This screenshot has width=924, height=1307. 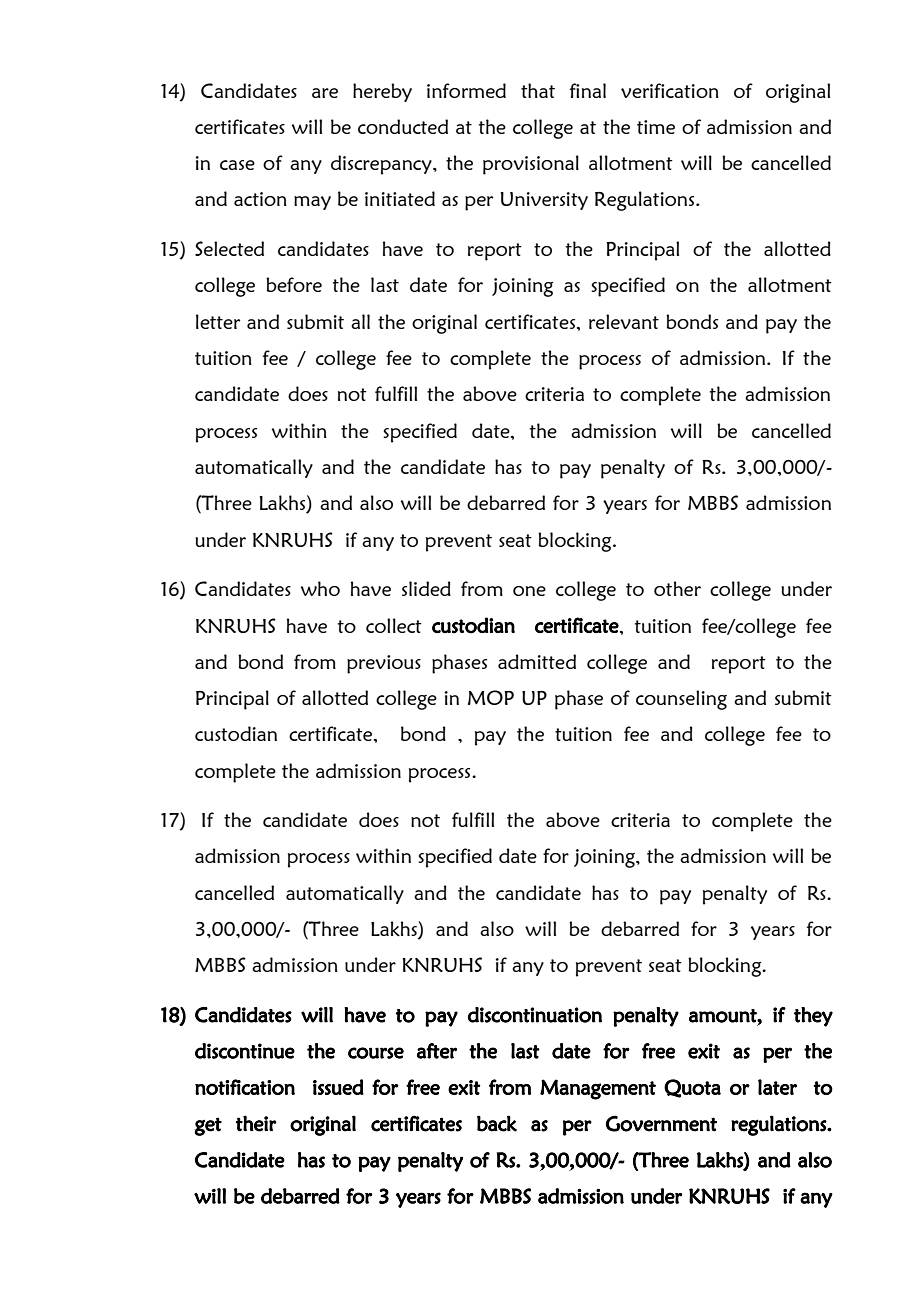 I want to click on are, so click(x=325, y=93).
